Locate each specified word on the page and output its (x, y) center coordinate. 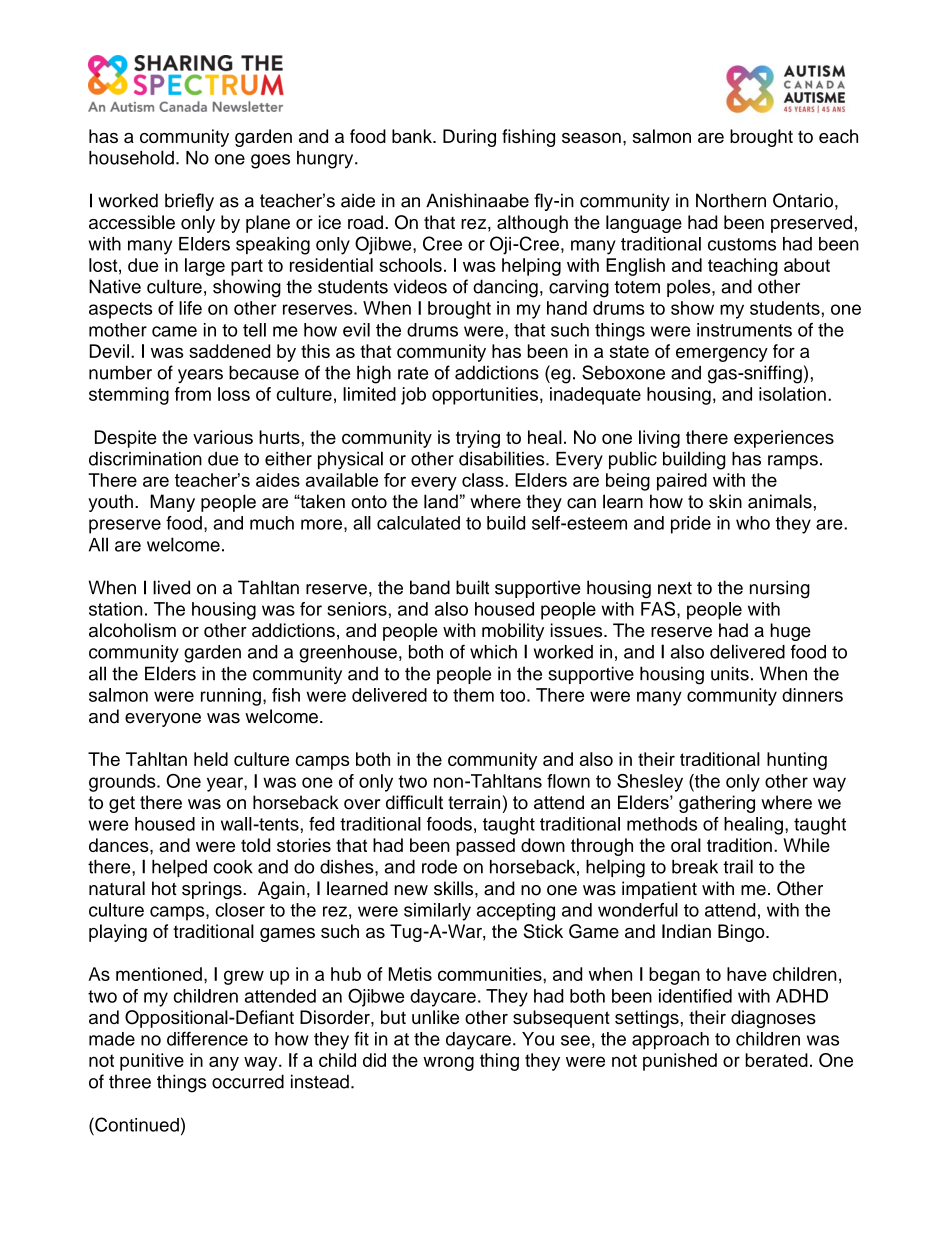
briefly (189, 202)
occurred (248, 1081)
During (469, 138)
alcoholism (132, 630)
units (730, 673)
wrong (448, 1063)
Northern (731, 200)
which (493, 652)
